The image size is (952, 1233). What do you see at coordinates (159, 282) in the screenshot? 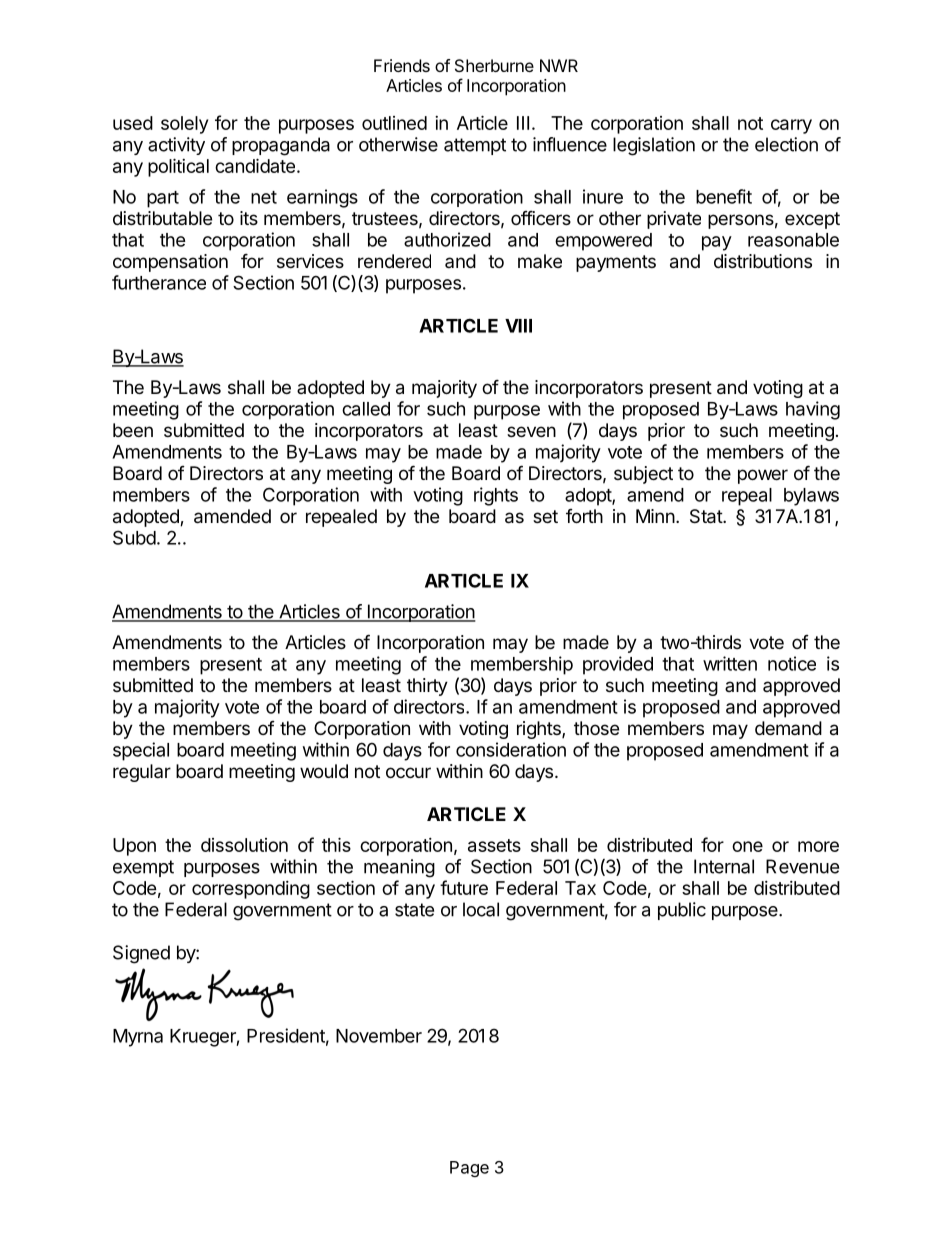
I see `furtherance` at bounding box center [159, 282].
